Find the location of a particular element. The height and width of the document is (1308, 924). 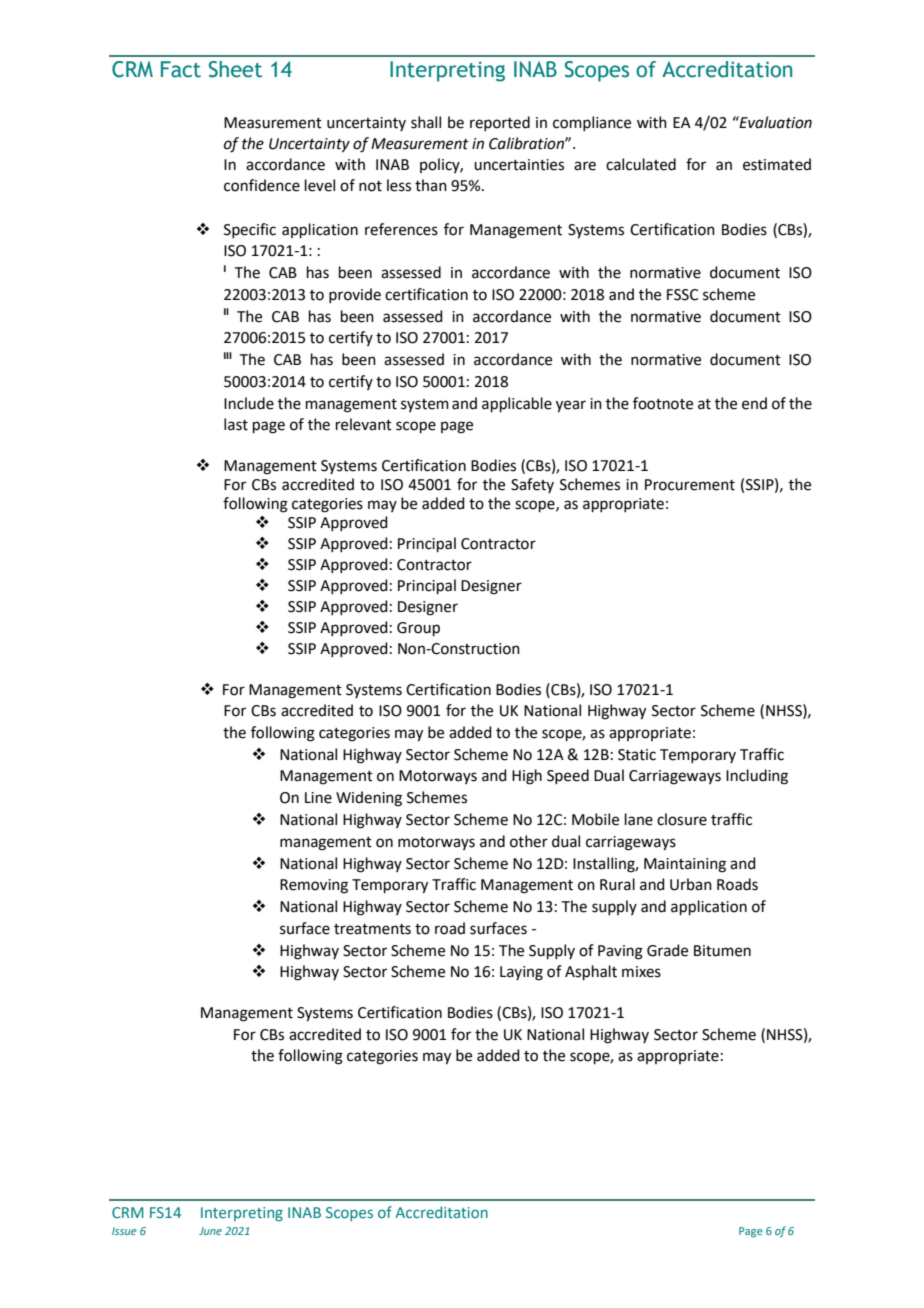

shall is located at coordinates (426, 122).
